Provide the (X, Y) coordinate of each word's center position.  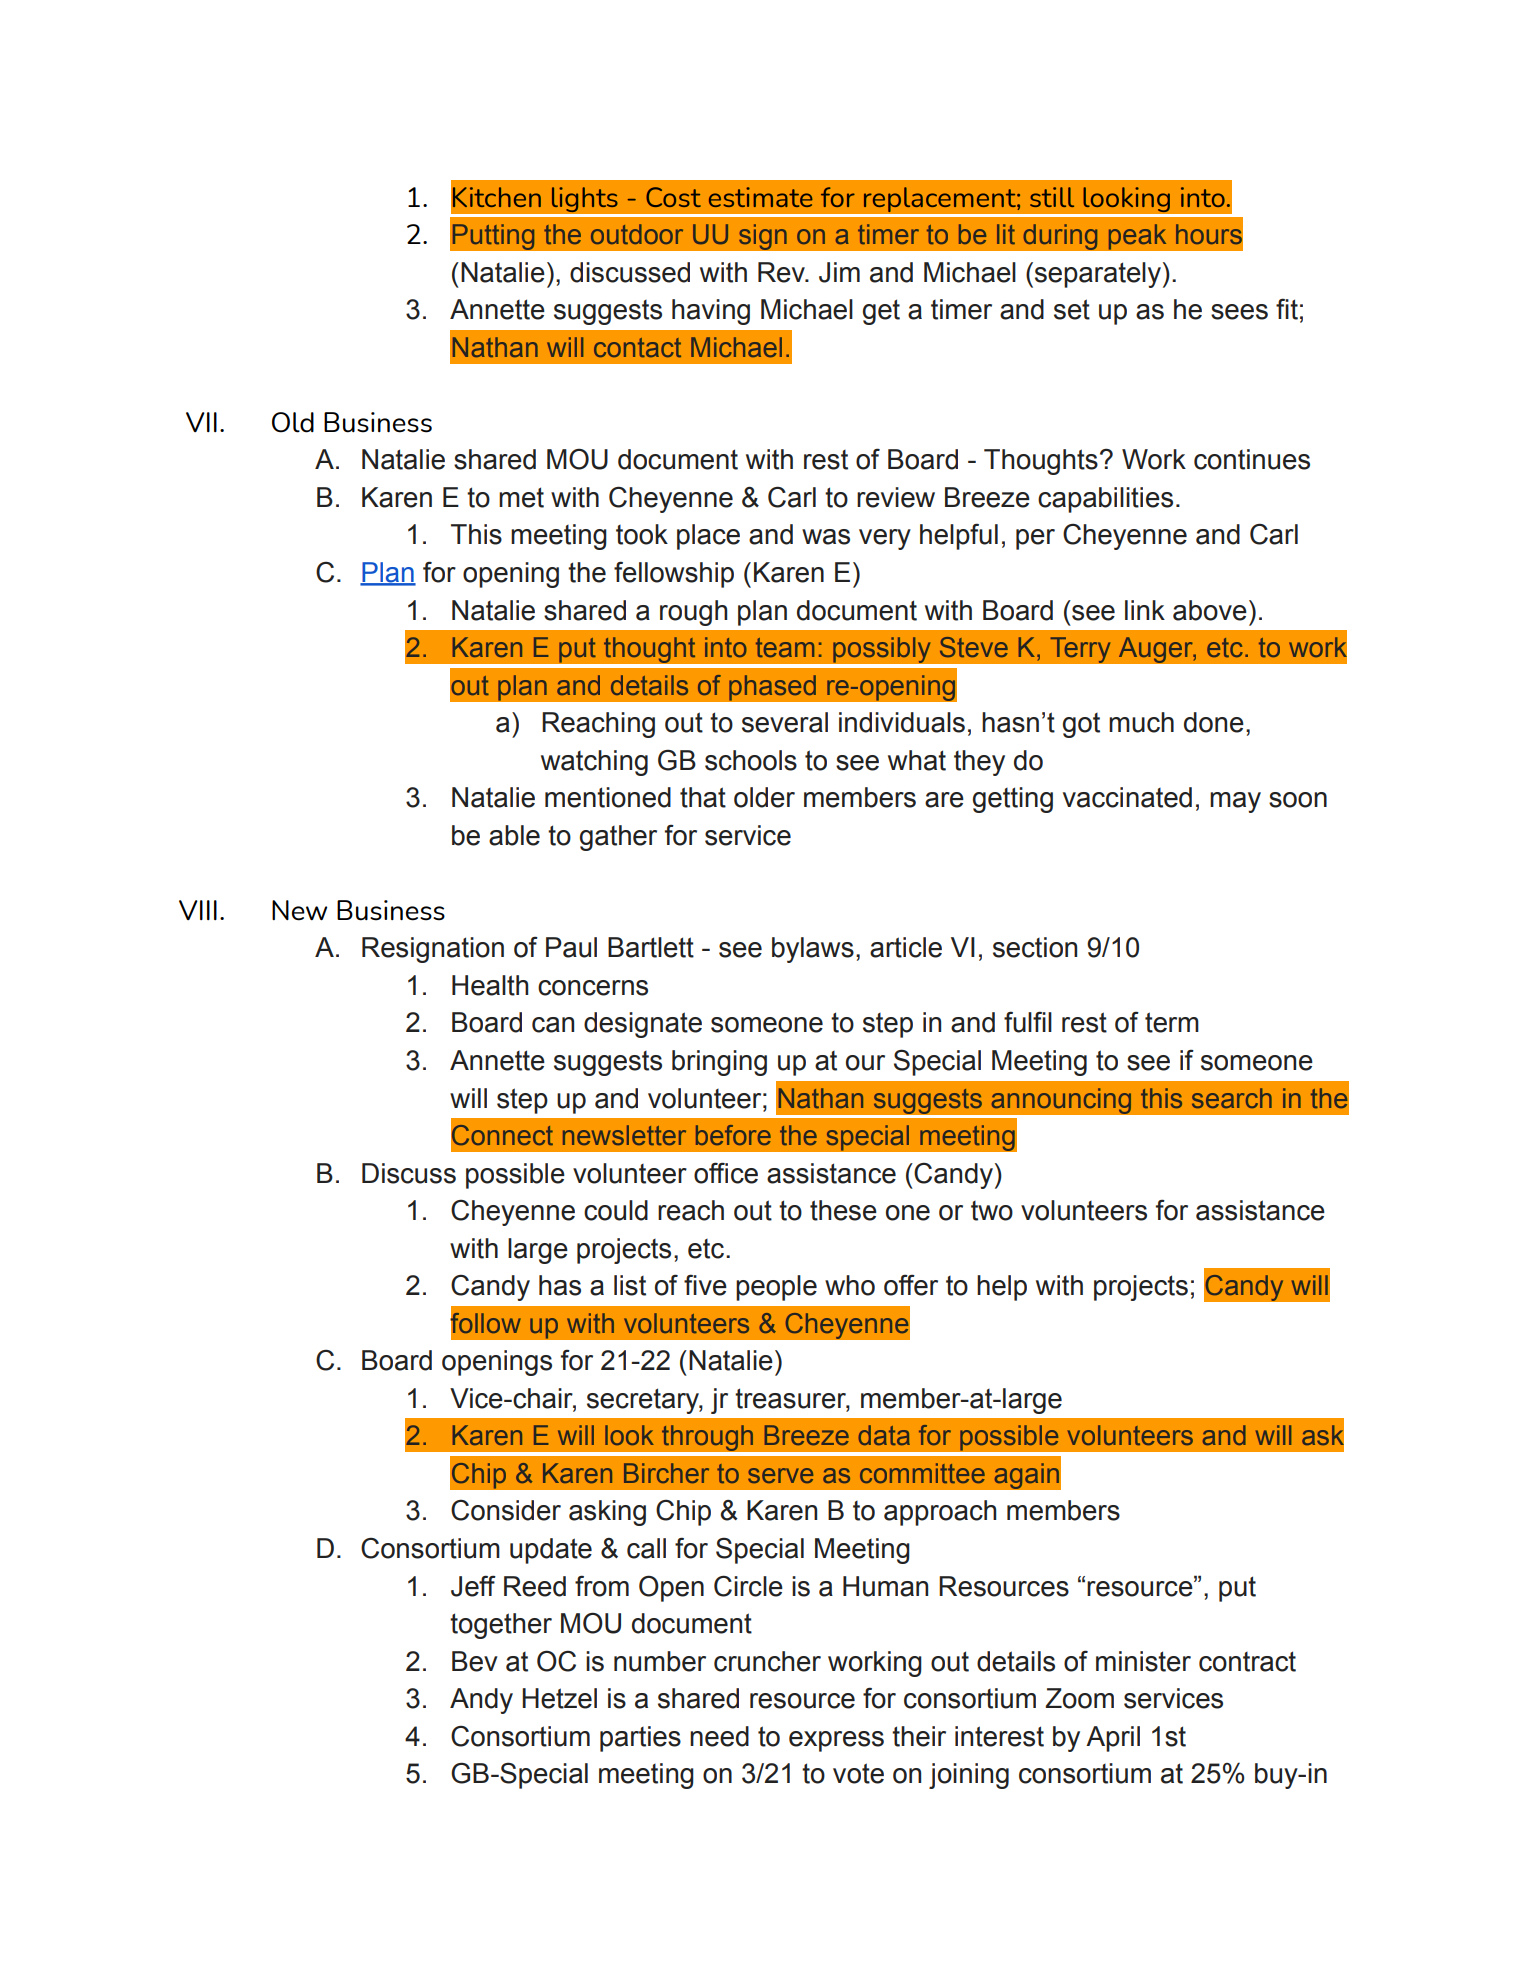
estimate (761, 197)
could (616, 1210)
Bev (475, 1661)
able (514, 835)
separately (1098, 275)
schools (751, 760)
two (992, 1211)
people (776, 1288)
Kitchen (497, 197)
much (1141, 722)
